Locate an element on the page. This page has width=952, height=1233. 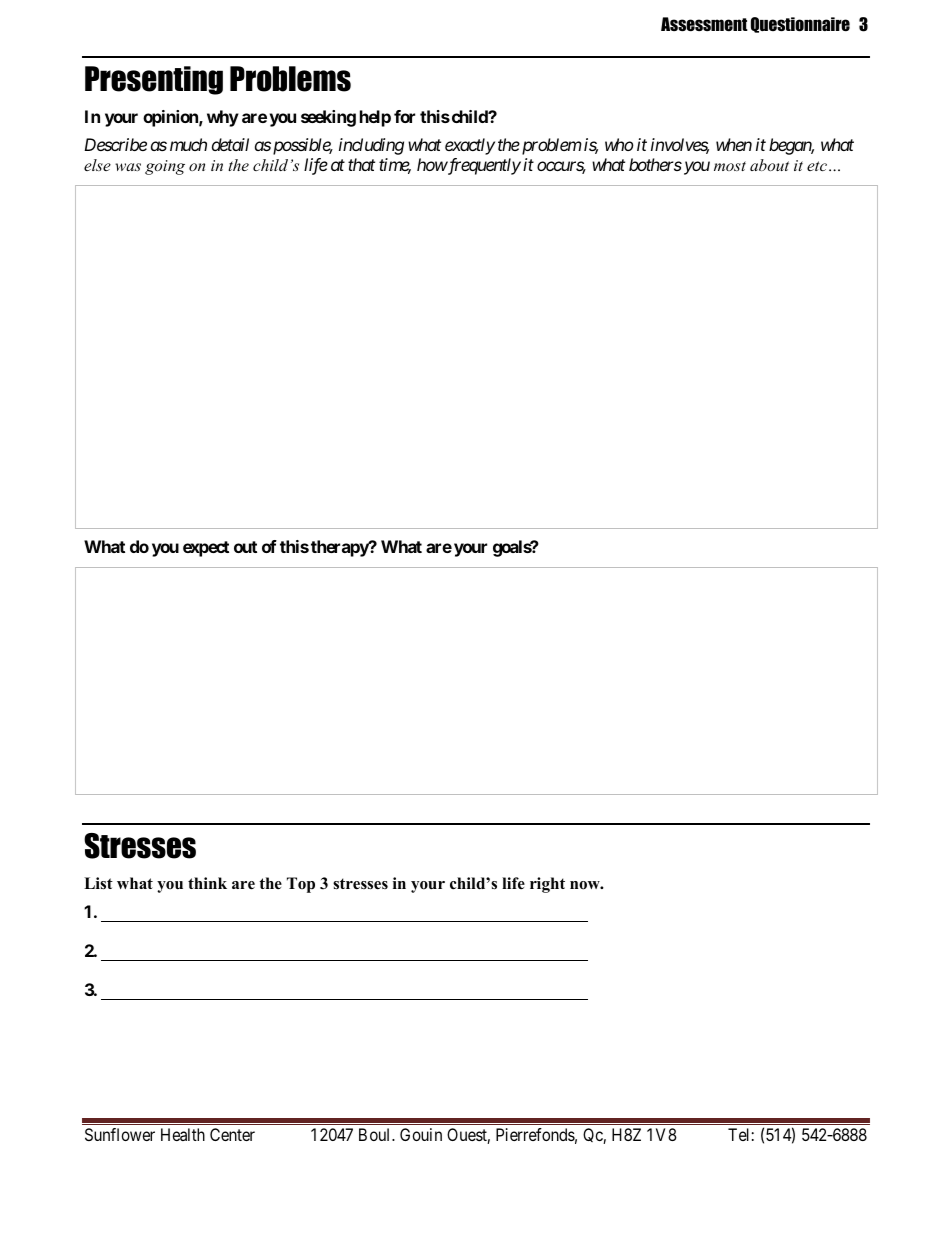
Center is located at coordinates (232, 1134).
